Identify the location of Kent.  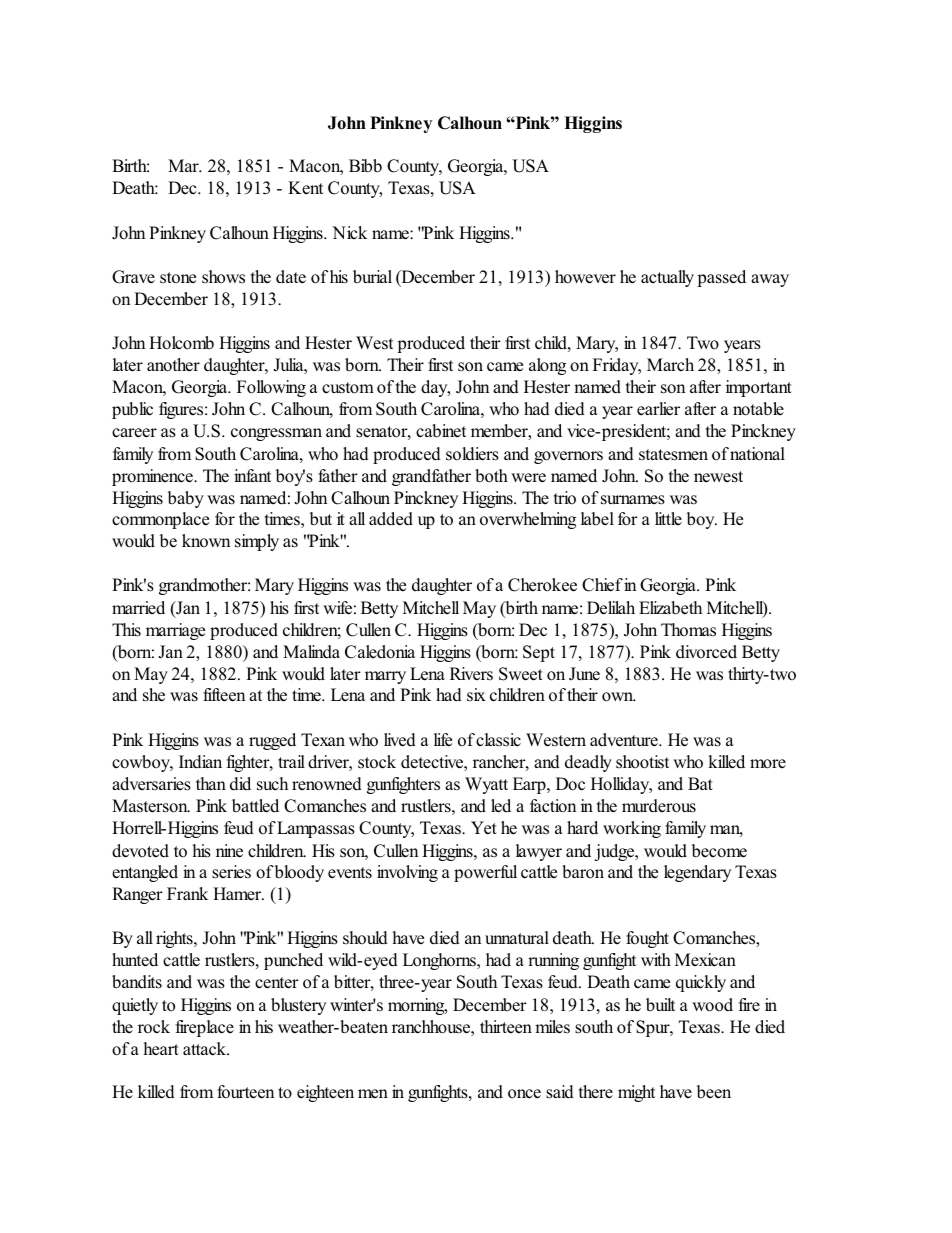
(305, 188).
